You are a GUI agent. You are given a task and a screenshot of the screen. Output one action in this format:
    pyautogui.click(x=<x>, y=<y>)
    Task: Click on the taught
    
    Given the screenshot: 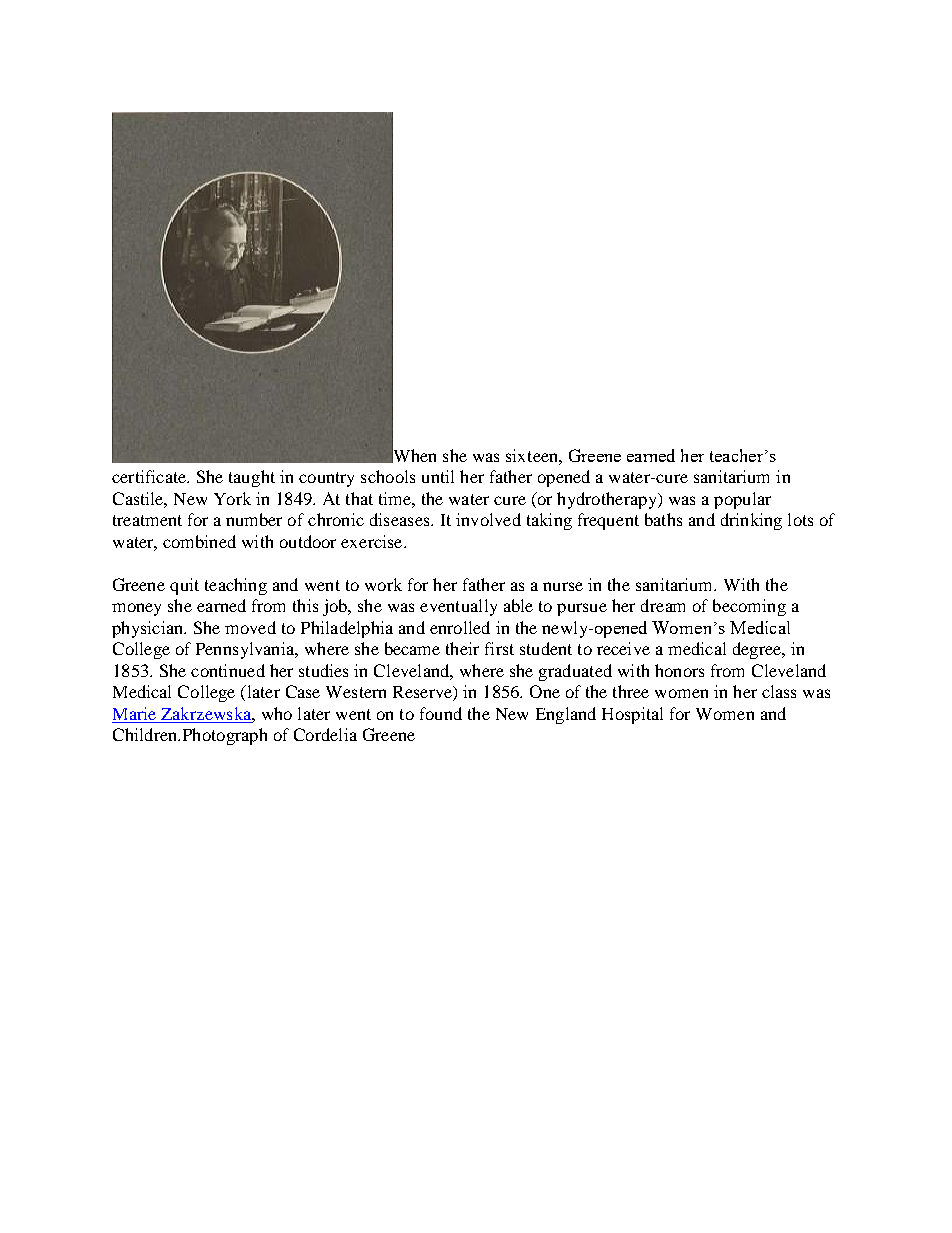 What is the action you would take?
    pyautogui.click(x=252, y=478)
